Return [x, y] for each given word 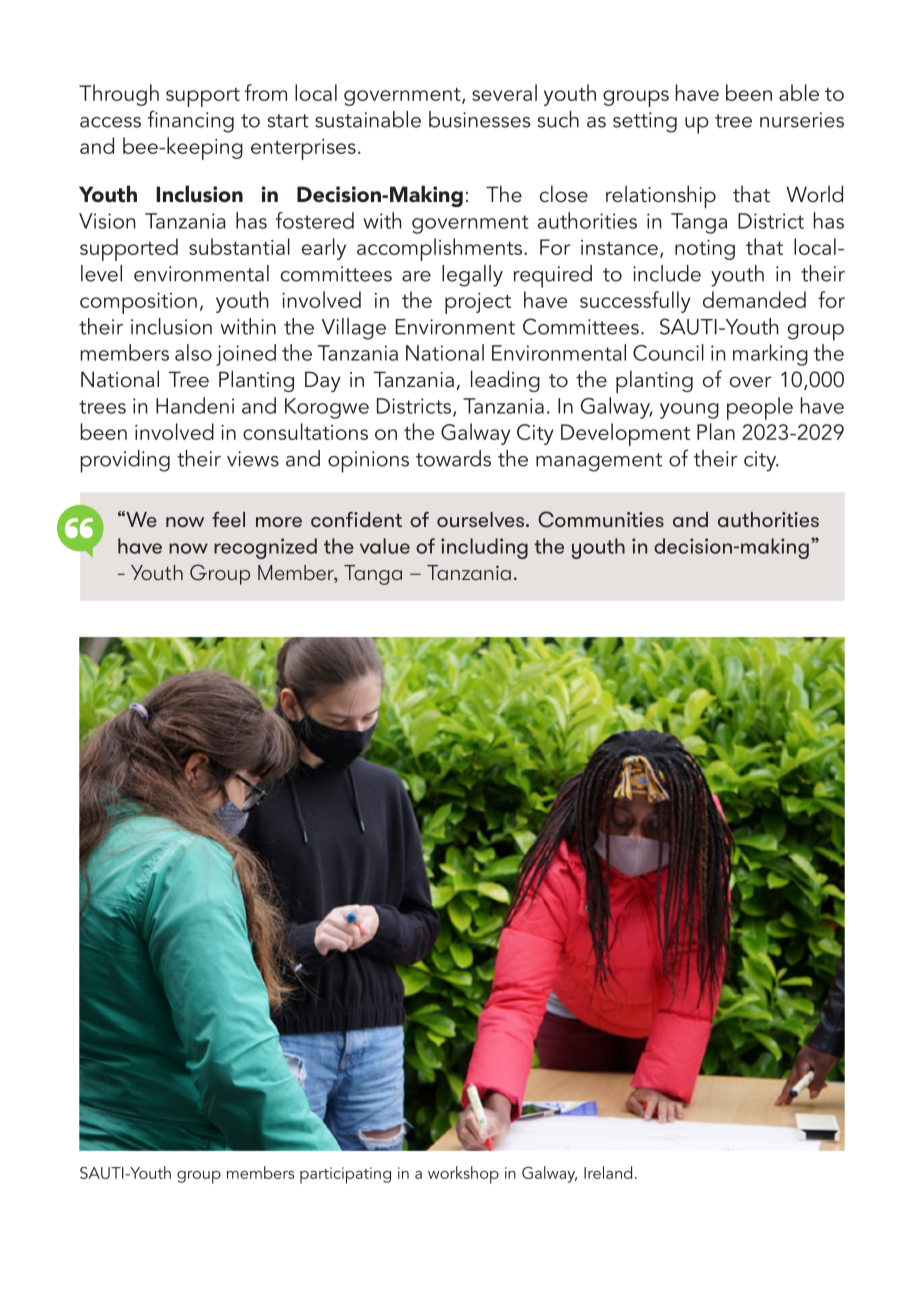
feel [228, 519]
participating [345, 1175]
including [484, 548]
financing [191, 121]
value [385, 546]
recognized [265, 548]
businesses [480, 119]
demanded [754, 299]
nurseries [802, 120]
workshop [463, 1175]
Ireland [608, 1172]
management [599, 462]
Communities [601, 519]
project [478, 303]
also [193, 352]
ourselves [482, 519]
